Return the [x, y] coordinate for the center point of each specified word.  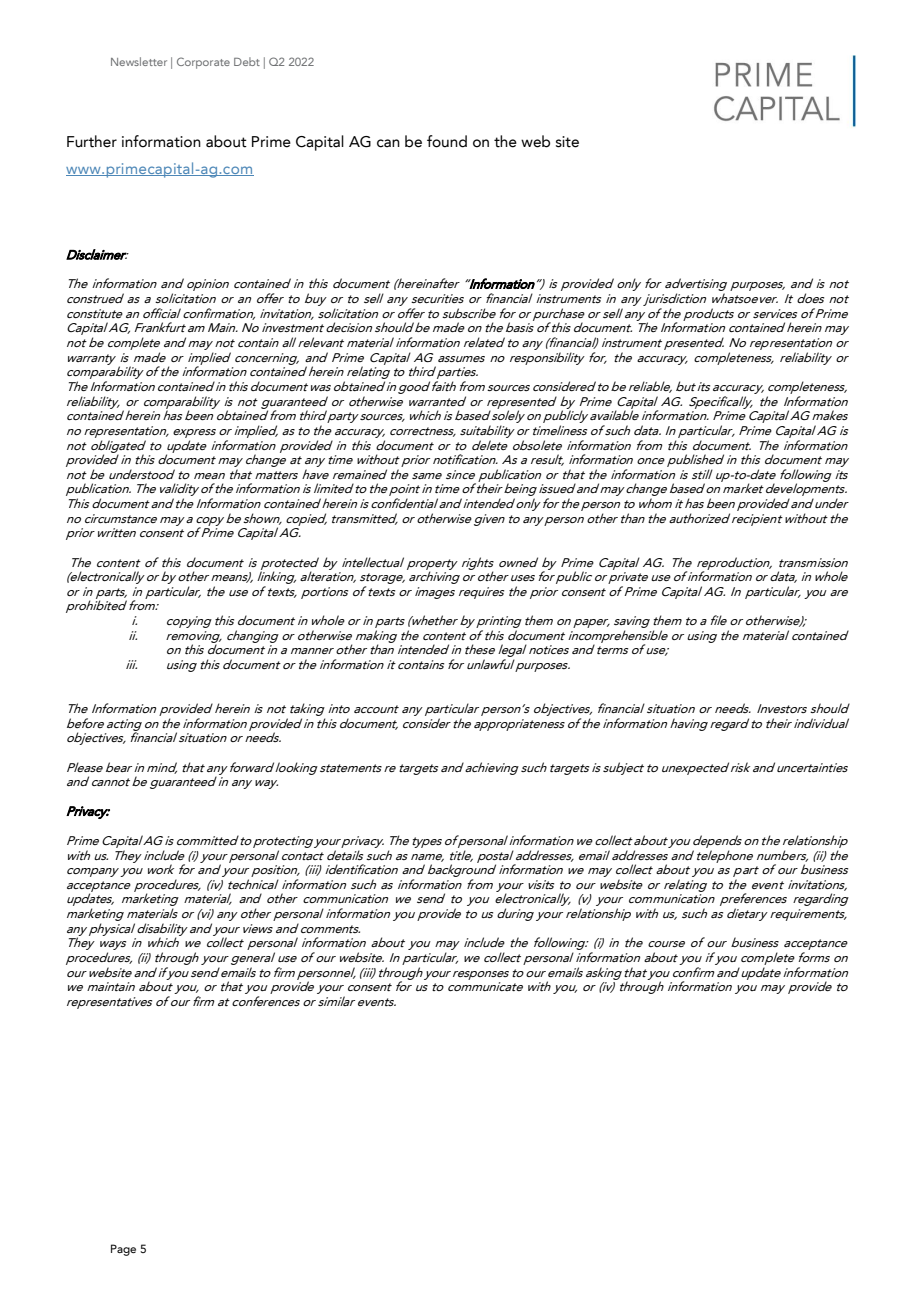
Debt [247, 61]
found [447, 141]
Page [123, 1250]
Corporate [203, 63]
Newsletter [139, 61]
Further [92, 141]
